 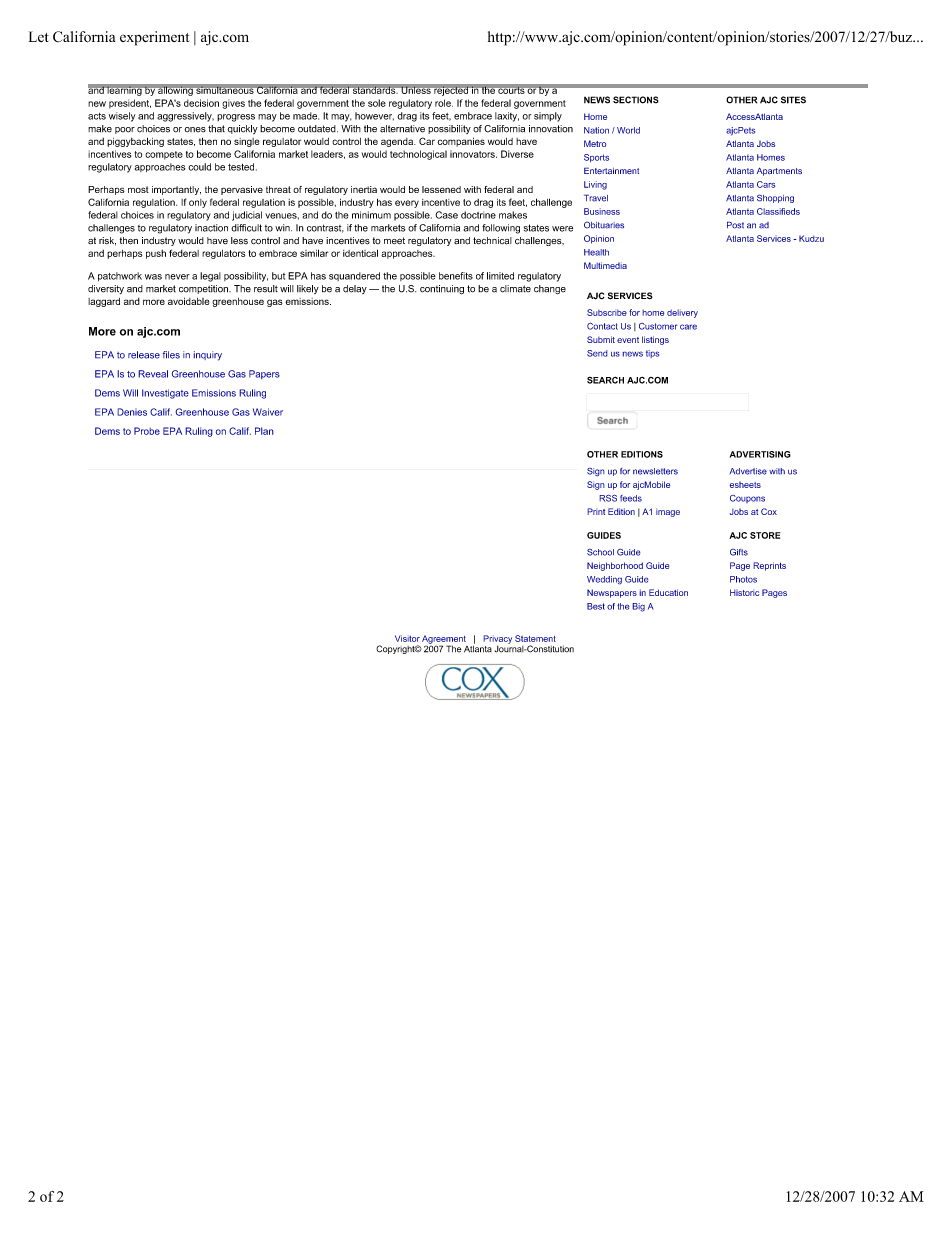 What do you see at coordinates (446, 215) in the image?
I see `Case` at bounding box center [446, 215].
